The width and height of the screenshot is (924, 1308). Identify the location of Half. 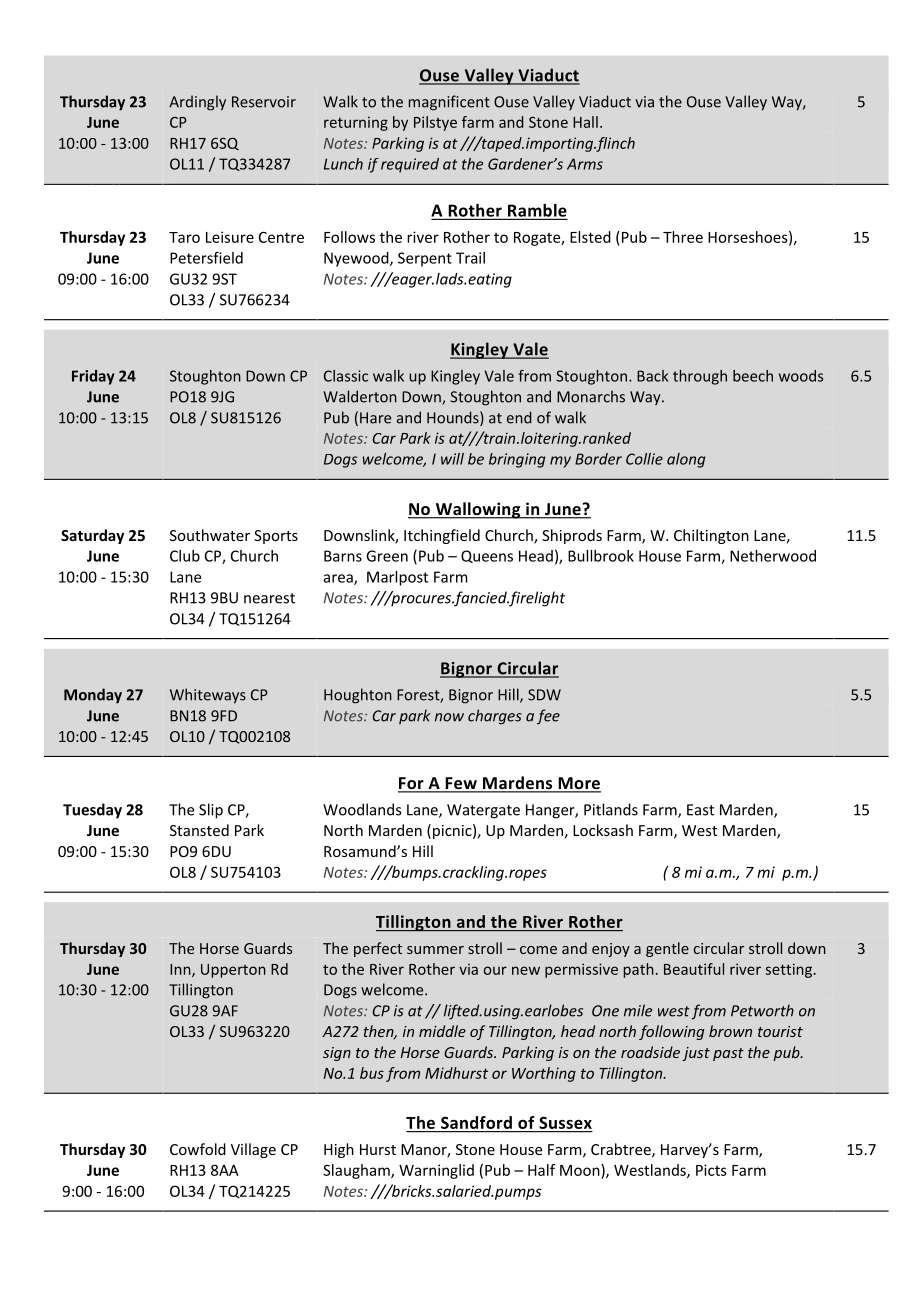
(541, 1170).
